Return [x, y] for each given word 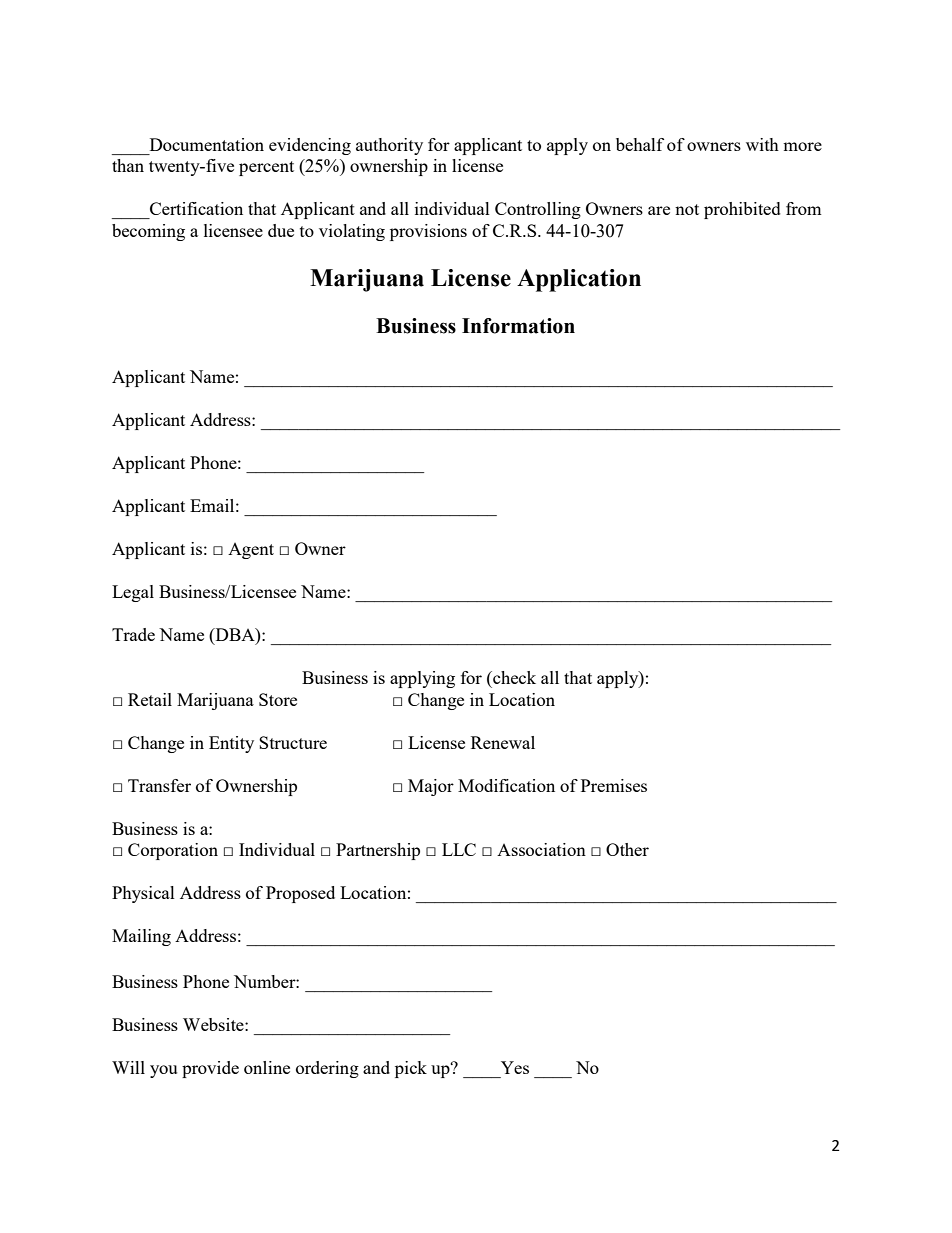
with [762, 144]
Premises [614, 785]
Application [579, 280]
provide [210, 1069]
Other [627, 849]
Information [518, 326]
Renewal [503, 742]
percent [266, 168]
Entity [231, 744]
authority [389, 146]
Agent [251, 551]
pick [411, 1069]
